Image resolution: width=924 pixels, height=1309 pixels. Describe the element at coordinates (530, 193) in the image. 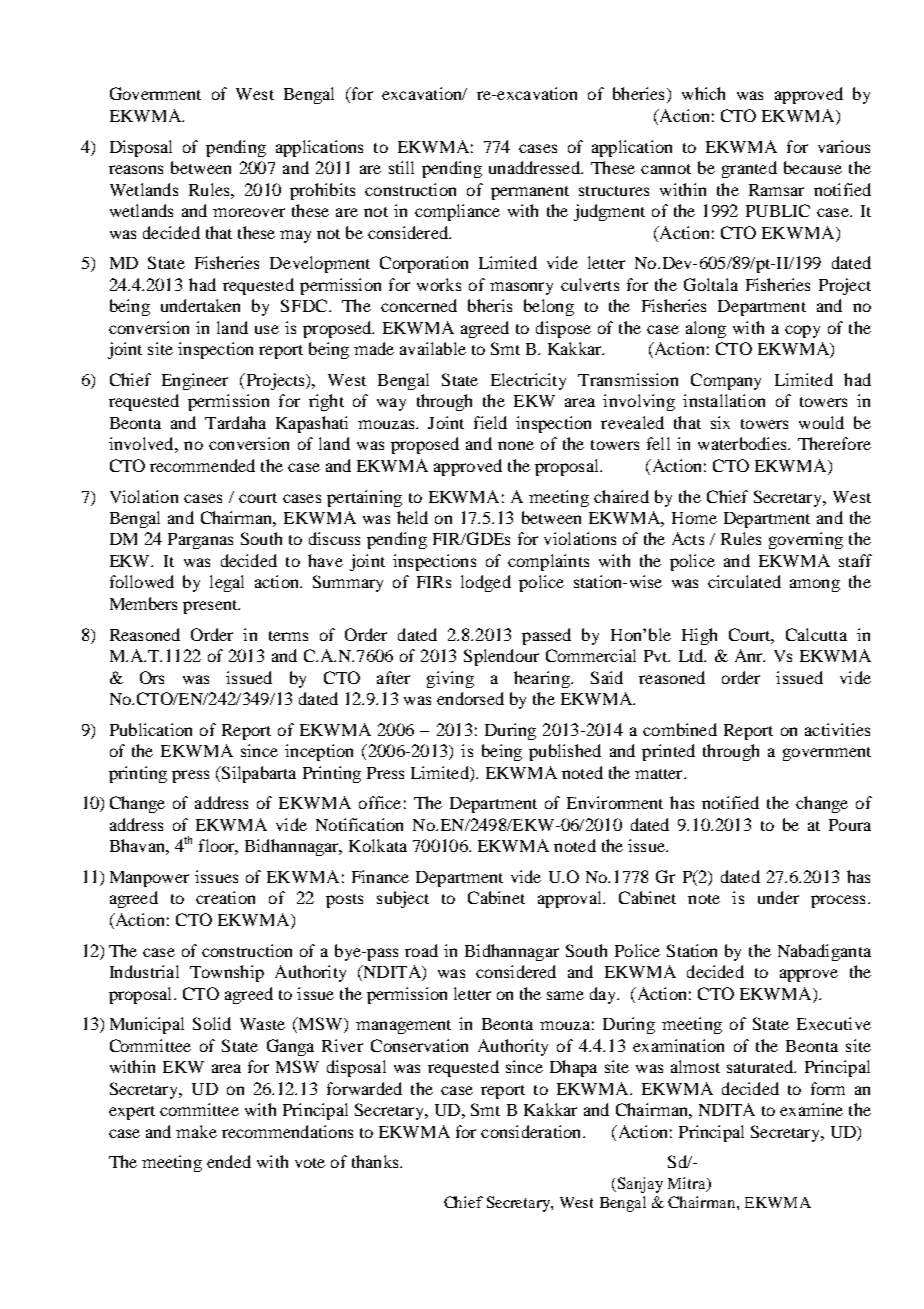

I see `permanent` at that location.
